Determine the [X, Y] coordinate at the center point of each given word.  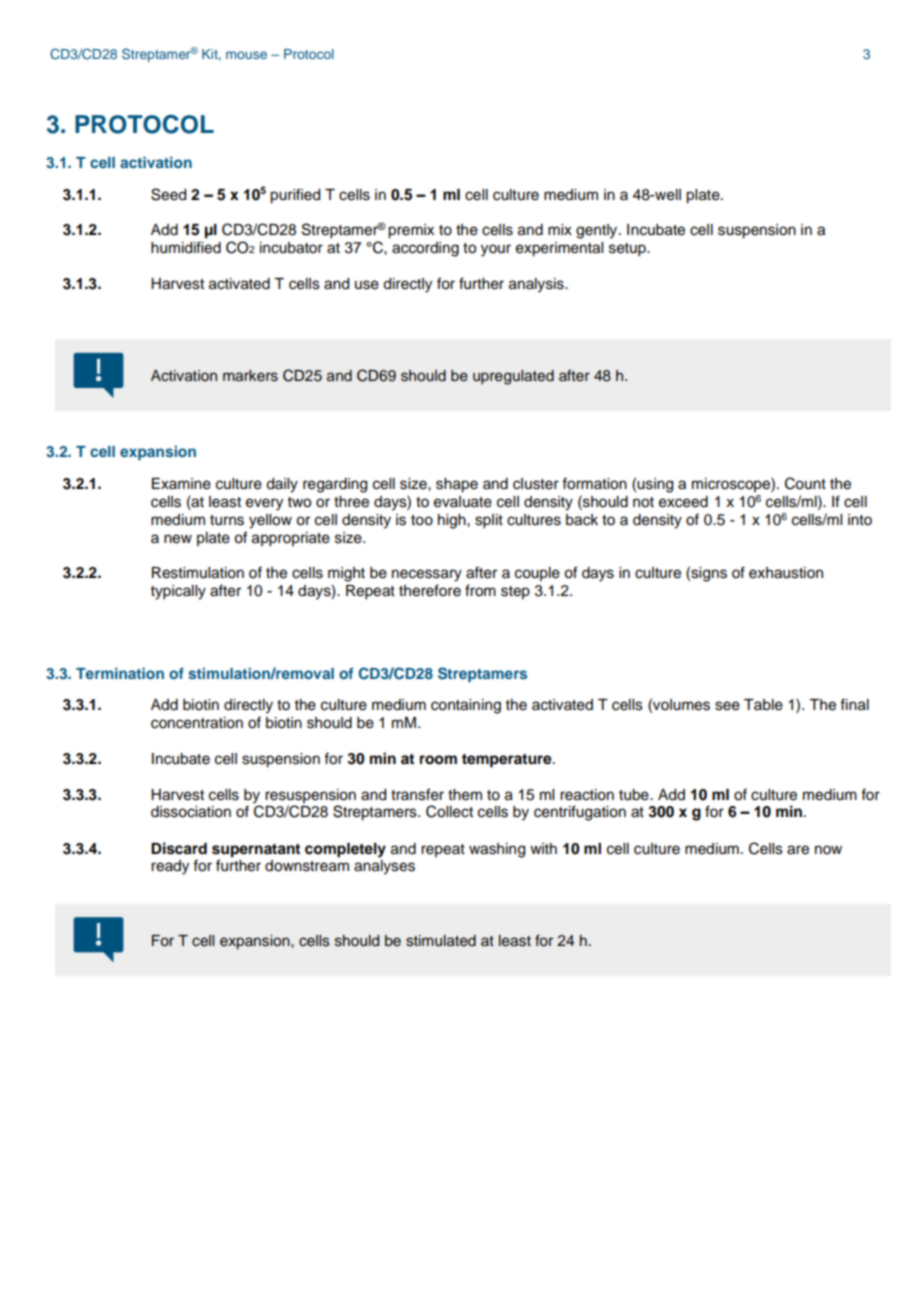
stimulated [441, 941]
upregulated [513, 377]
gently [598, 231]
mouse [246, 55]
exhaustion [786, 573]
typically [178, 592]
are [798, 850]
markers [250, 376]
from [480, 590]
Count [805, 483]
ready [170, 867]
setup [628, 250]
